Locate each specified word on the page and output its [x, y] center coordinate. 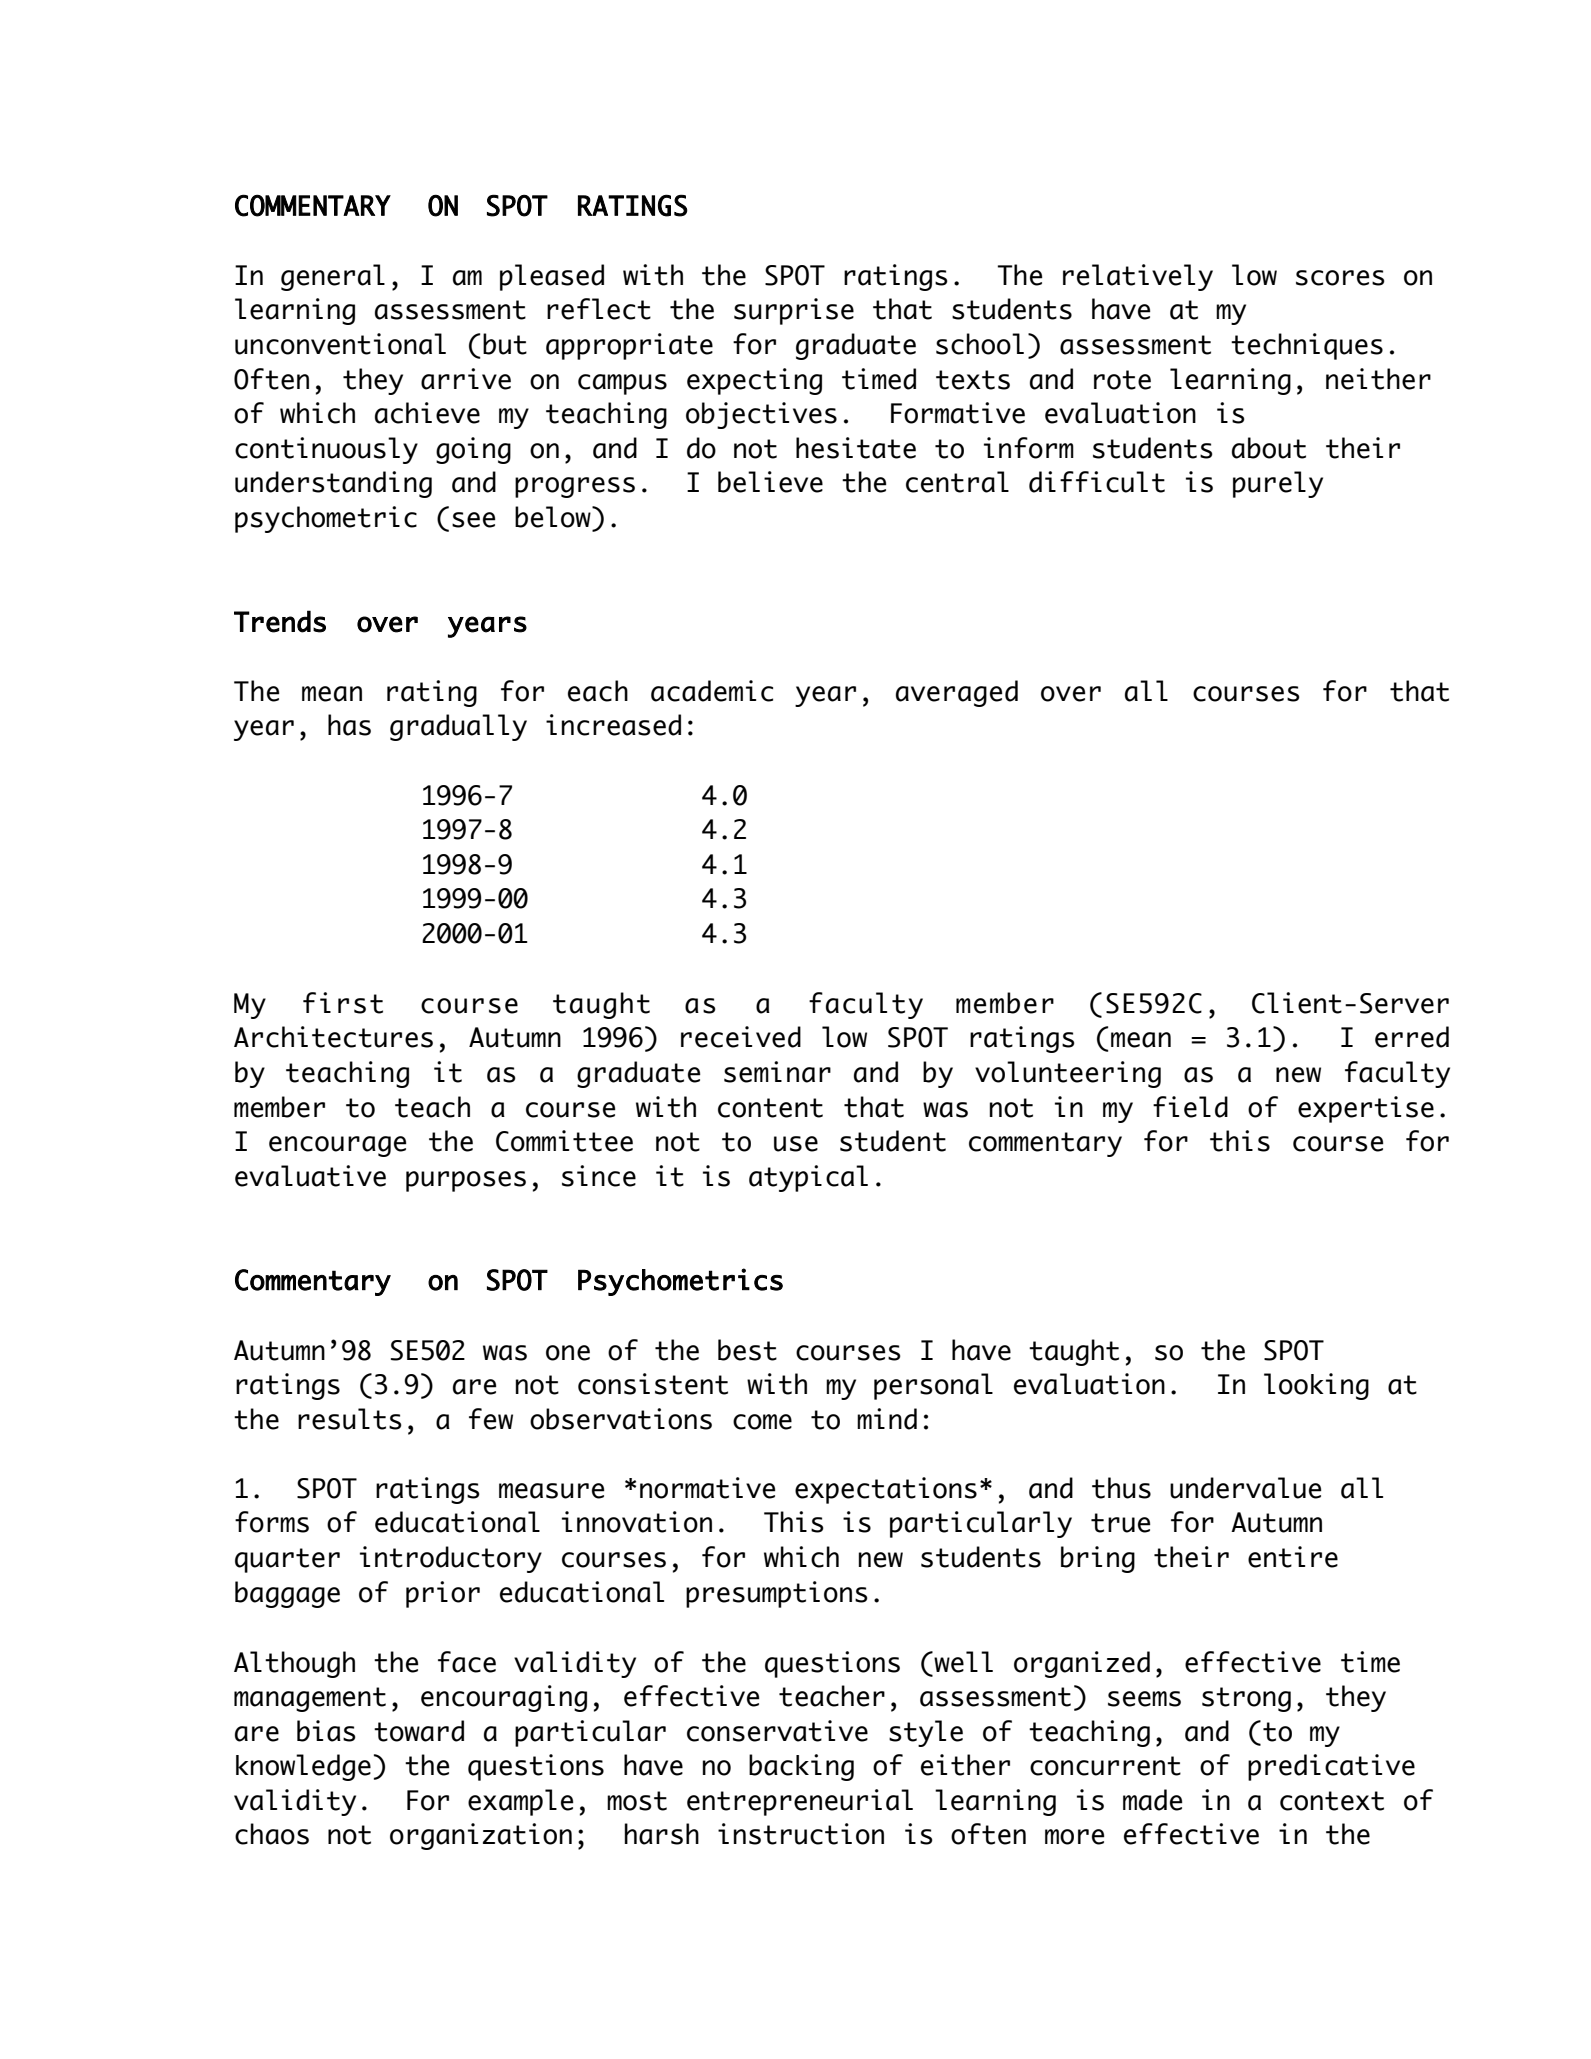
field [1190, 1107]
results [350, 1419]
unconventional [340, 344]
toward [419, 1731]
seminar [777, 1072]
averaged [957, 693]
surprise [794, 311]
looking [1316, 1386]
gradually [458, 727]
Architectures [333, 1037]
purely [1278, 484]
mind [887, 1419]
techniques [1307, 346]
